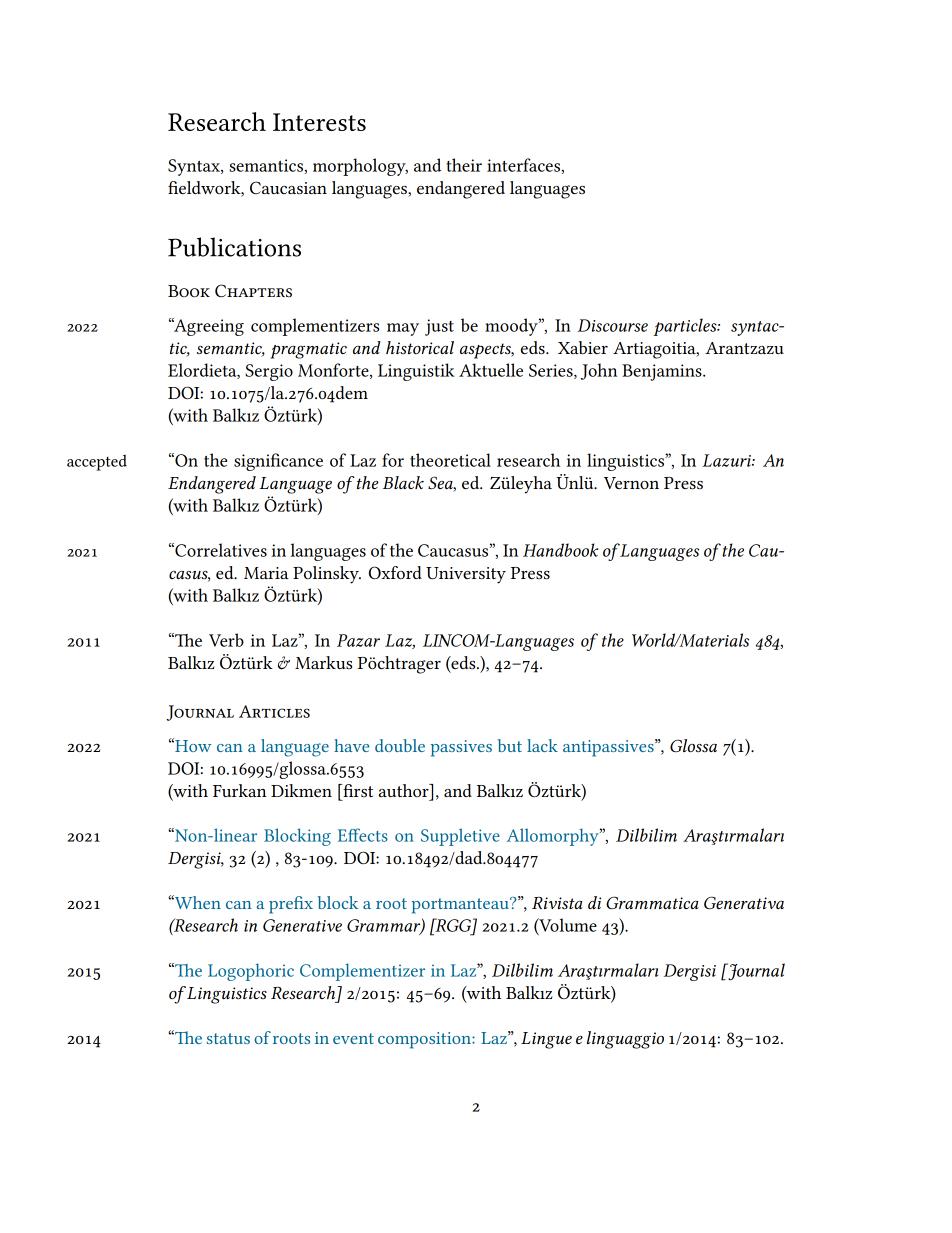  I want to click on morphology, so click(360, 167).
